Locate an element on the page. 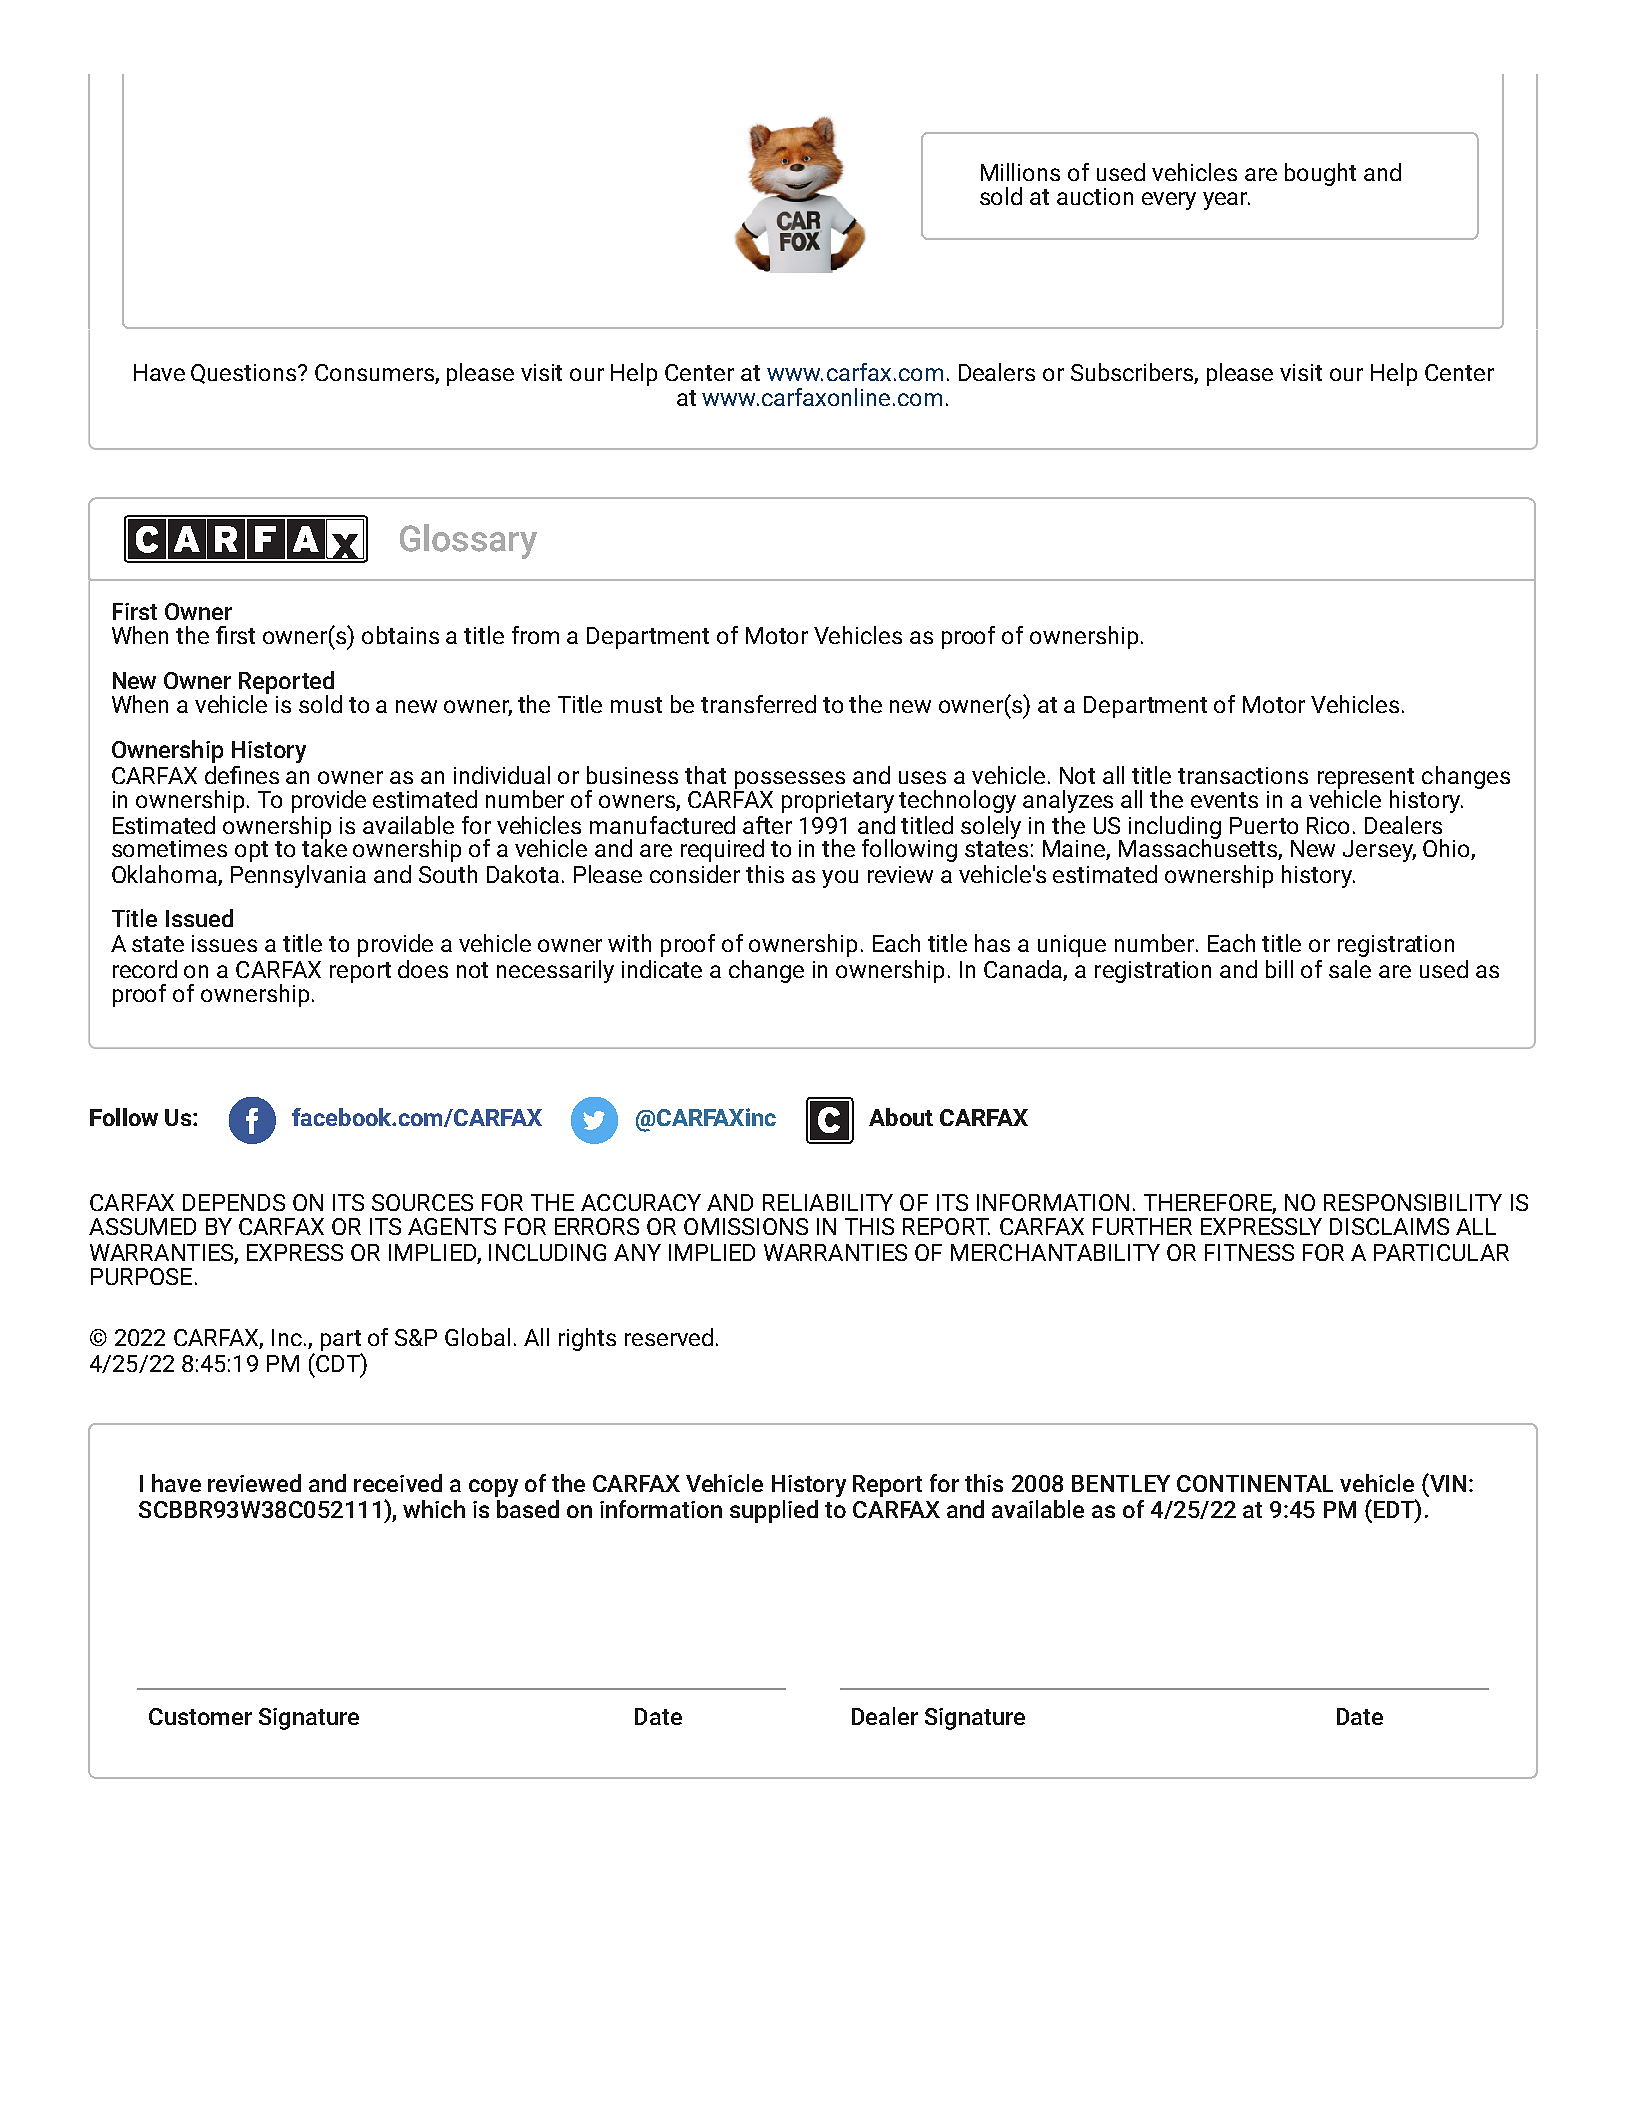 The width and height of the page is (1626, 2103). you is located at coordinates (840, 879).
